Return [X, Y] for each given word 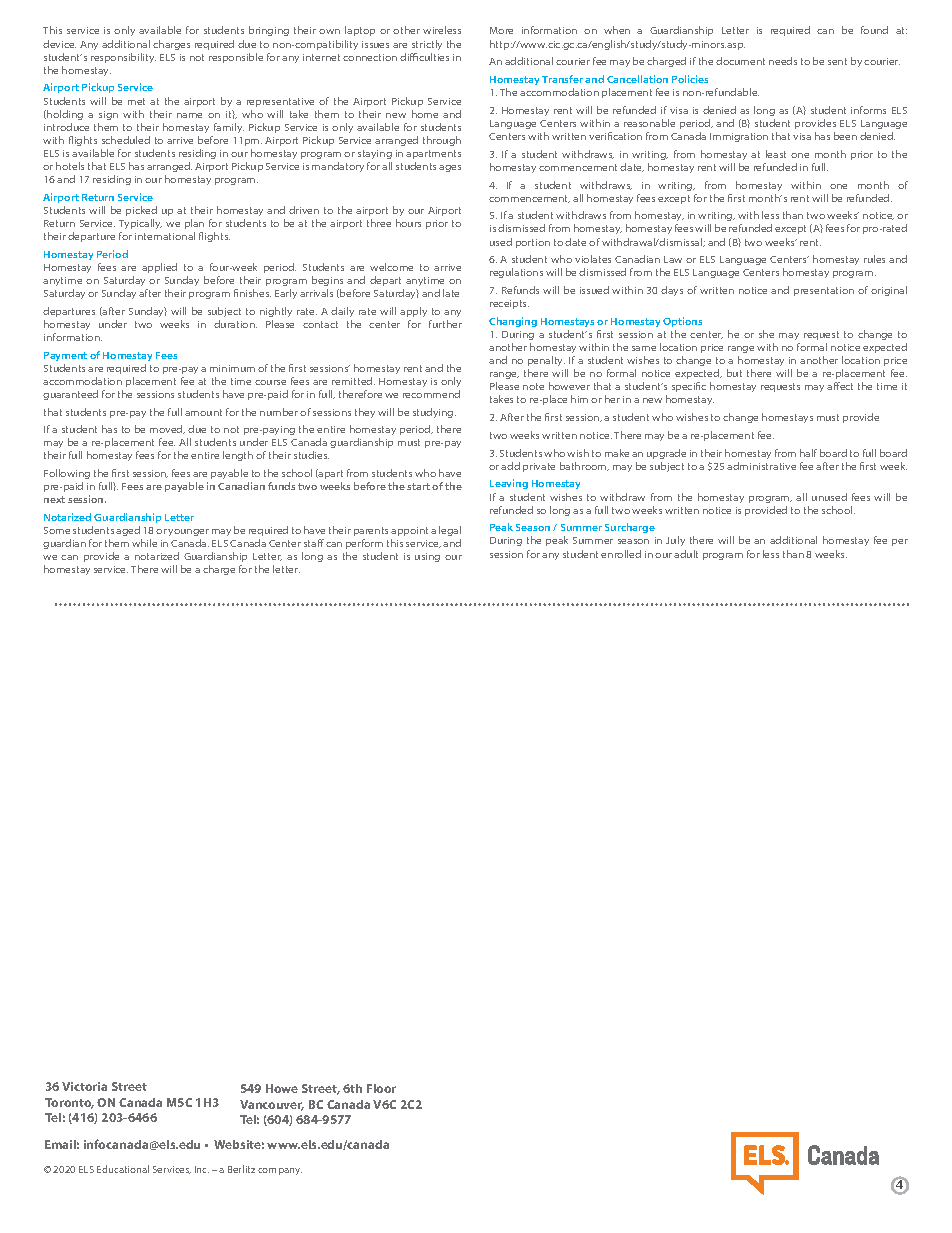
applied [159, 268]
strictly [427, 45]
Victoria [84, 1086]
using [427, 557]
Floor [381, 1088]
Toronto [69, 1103]
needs [783, 61]
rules [874, 259]
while [144, 543]
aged [128, 531]
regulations [516, 273]
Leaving [509, 484]
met [136, 101]
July [675, 541]
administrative [761, 466]
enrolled [621, 554]
